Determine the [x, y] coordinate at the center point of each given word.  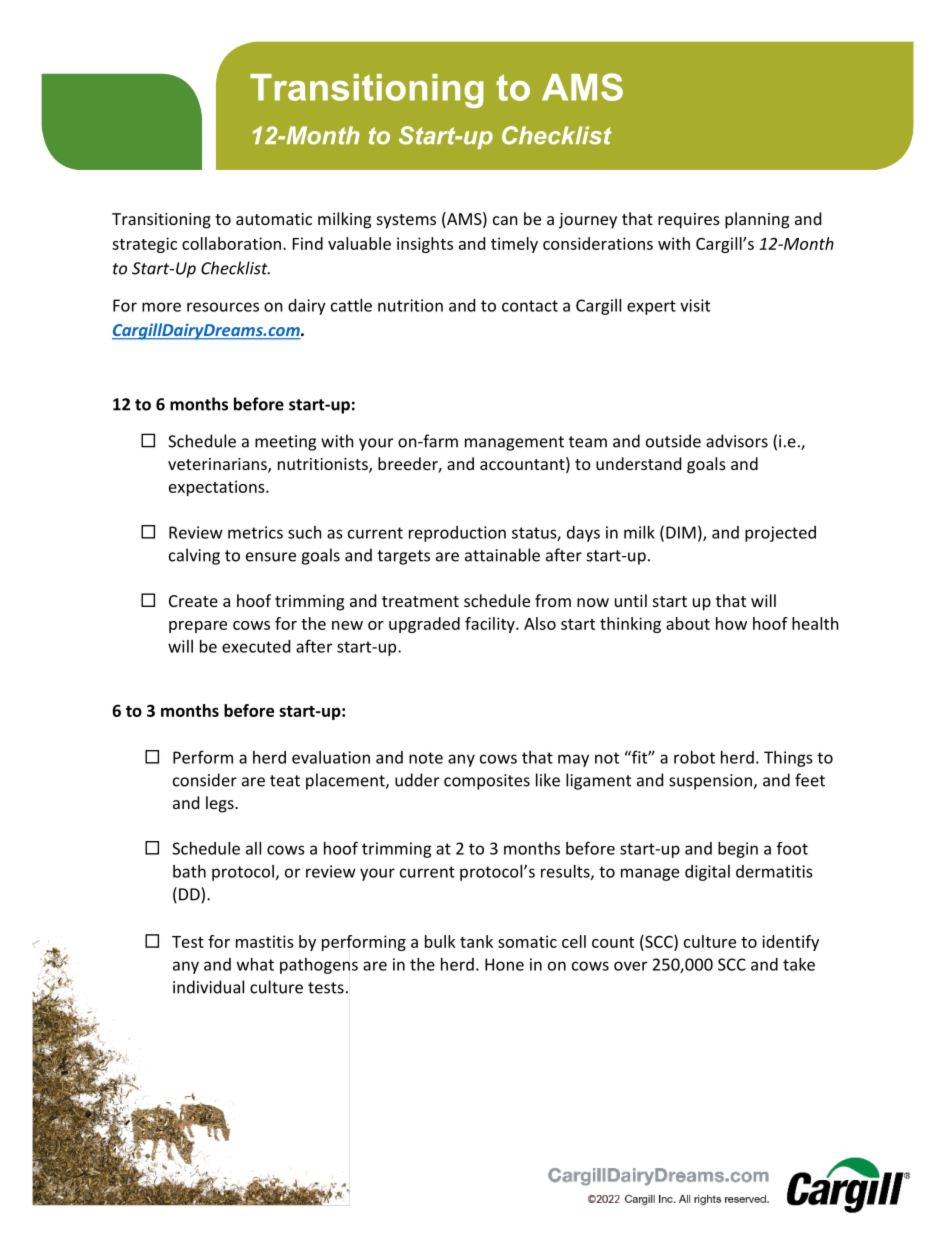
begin [738, 850]
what [255, 964]
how [731, 623]
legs [221, 804]
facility [491, 625]
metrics [255, 532]
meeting [285, 443]
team [588, 442]
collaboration [231, 243]
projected [780, 534]
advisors [737, 441]
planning [757, 220]
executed [256, 646]
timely [514, 245]
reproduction [457, 534]
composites [487, 782]
